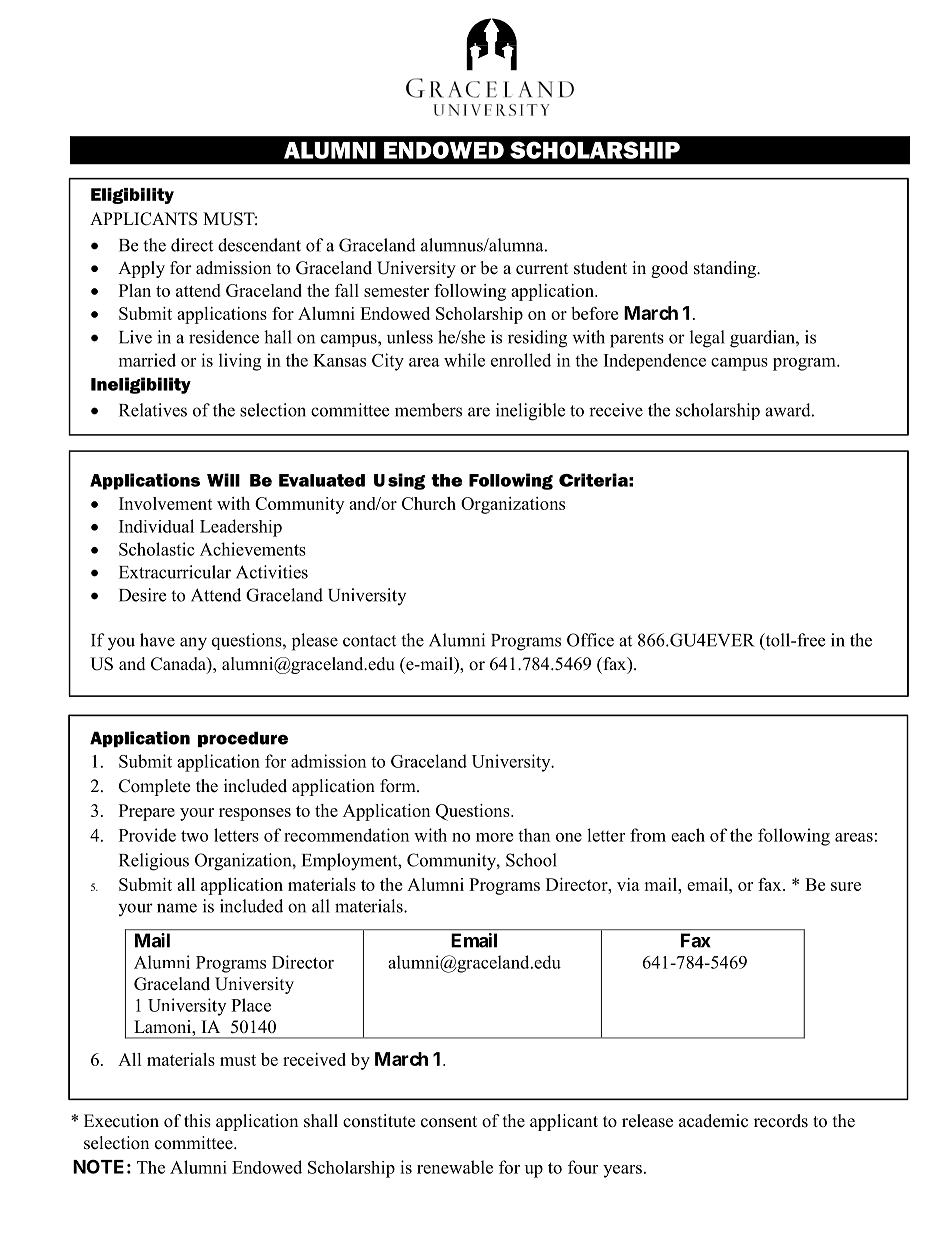 The width and height of the page is (952, 1233). I want to click on this, so click(197, 1121).
